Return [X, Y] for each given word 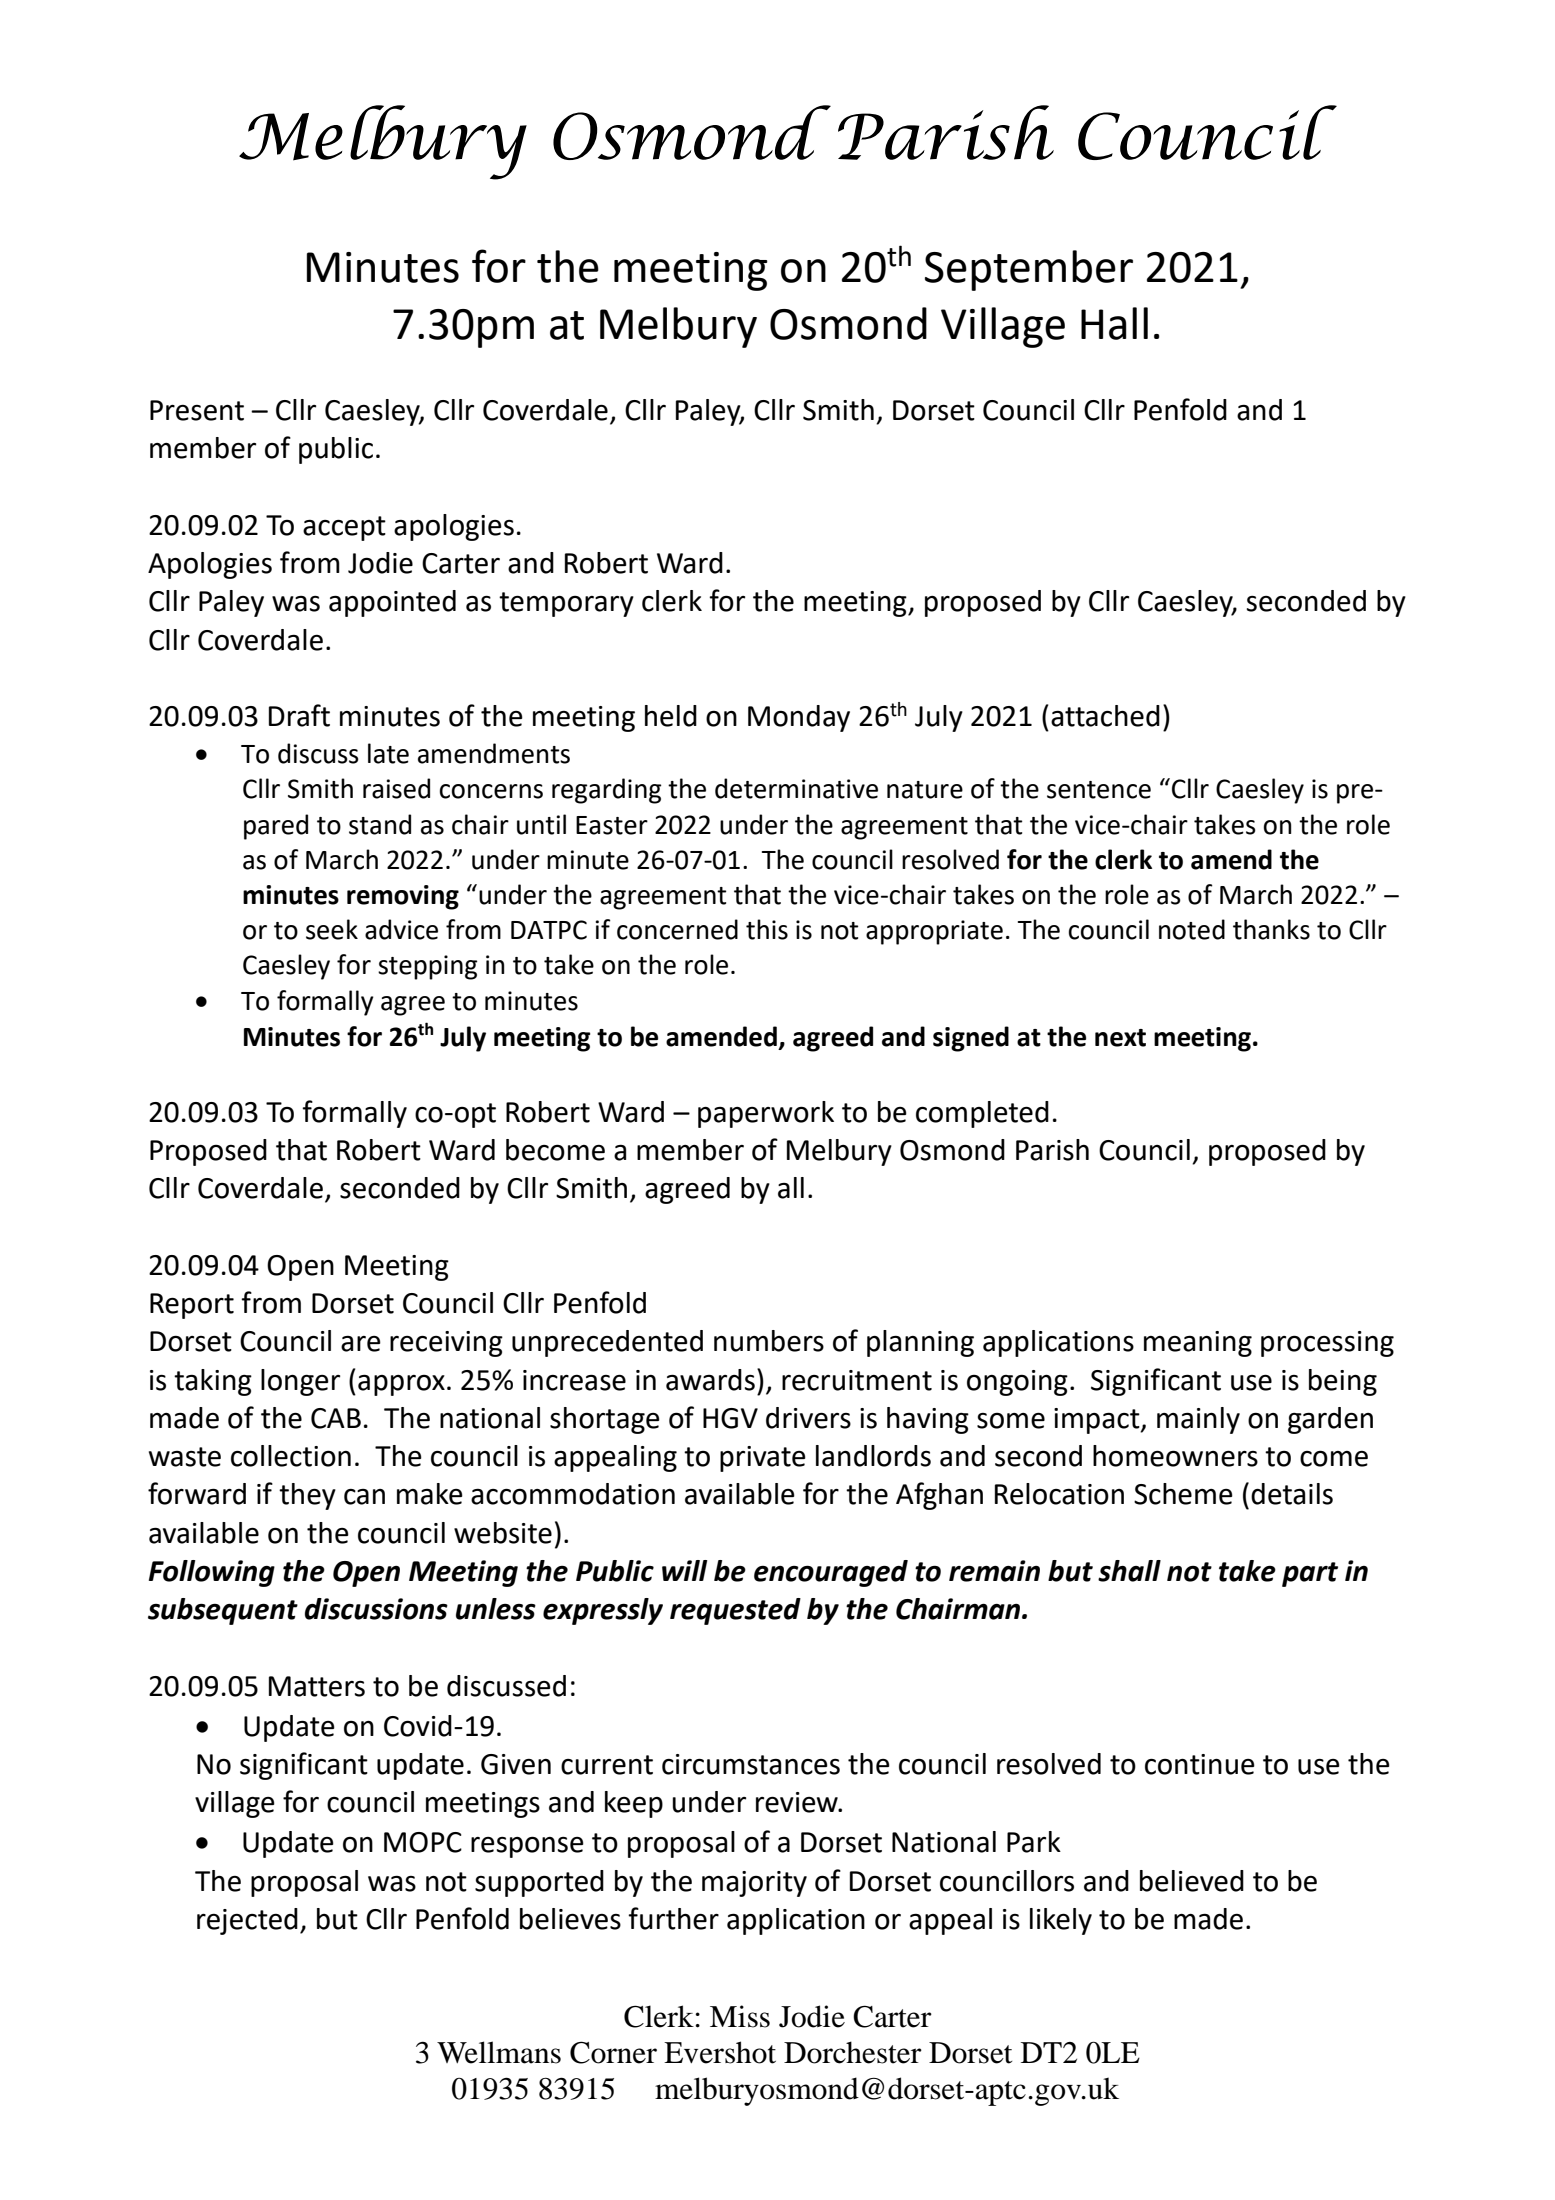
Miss [740, 2016]
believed [1192, 1881]
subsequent [223, 1611]
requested [735, 1611]
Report [192, 1306]
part [1310, 1574]
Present [197, 410]
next [1120, 1038]
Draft [299, 715]
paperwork [766, 1114]
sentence [1099, 790]
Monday [799, 718]
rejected [247, 1921]
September [1029, 270]
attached [1105, 716]
